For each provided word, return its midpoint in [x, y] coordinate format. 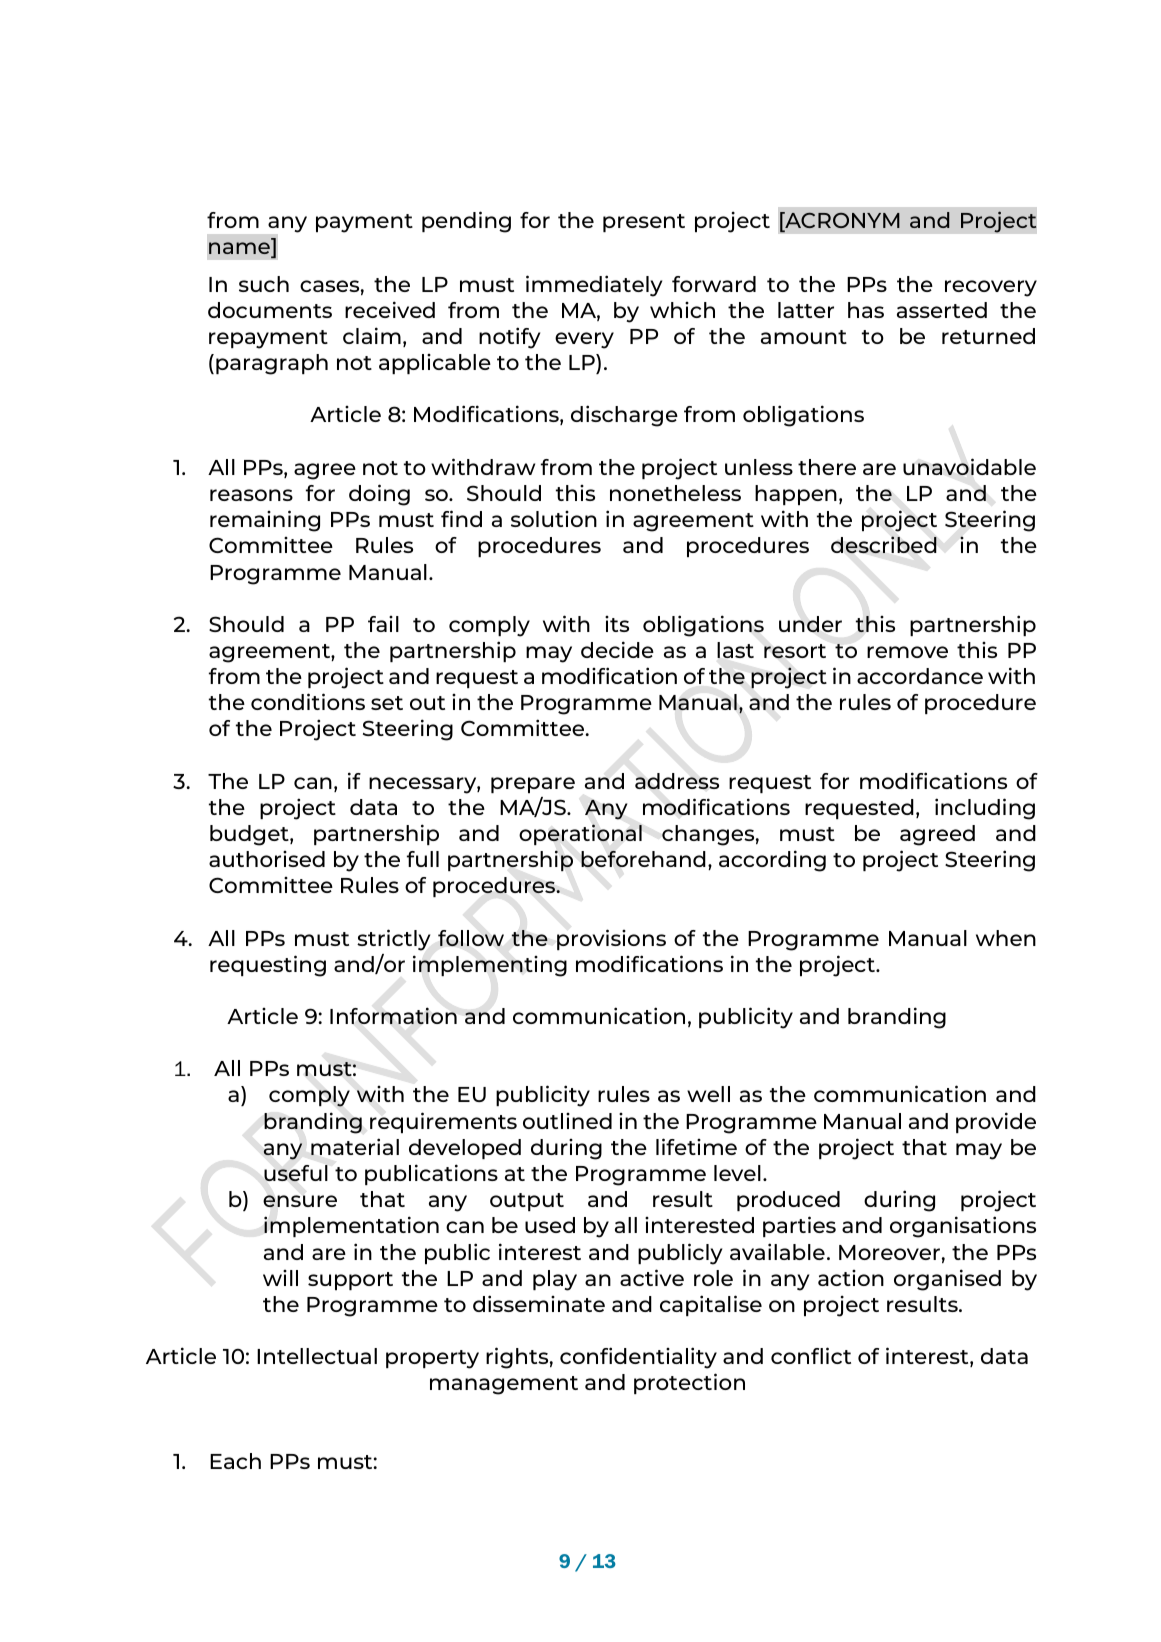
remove [907, 652]
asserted [942, 310]
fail [383, 624]
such [264, 284]
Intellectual [317, 1356]
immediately [594, 286]
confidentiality [638, 1358]
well [708, 1094]
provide [996, 1122]
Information [393, 1015]
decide [617, 649]
